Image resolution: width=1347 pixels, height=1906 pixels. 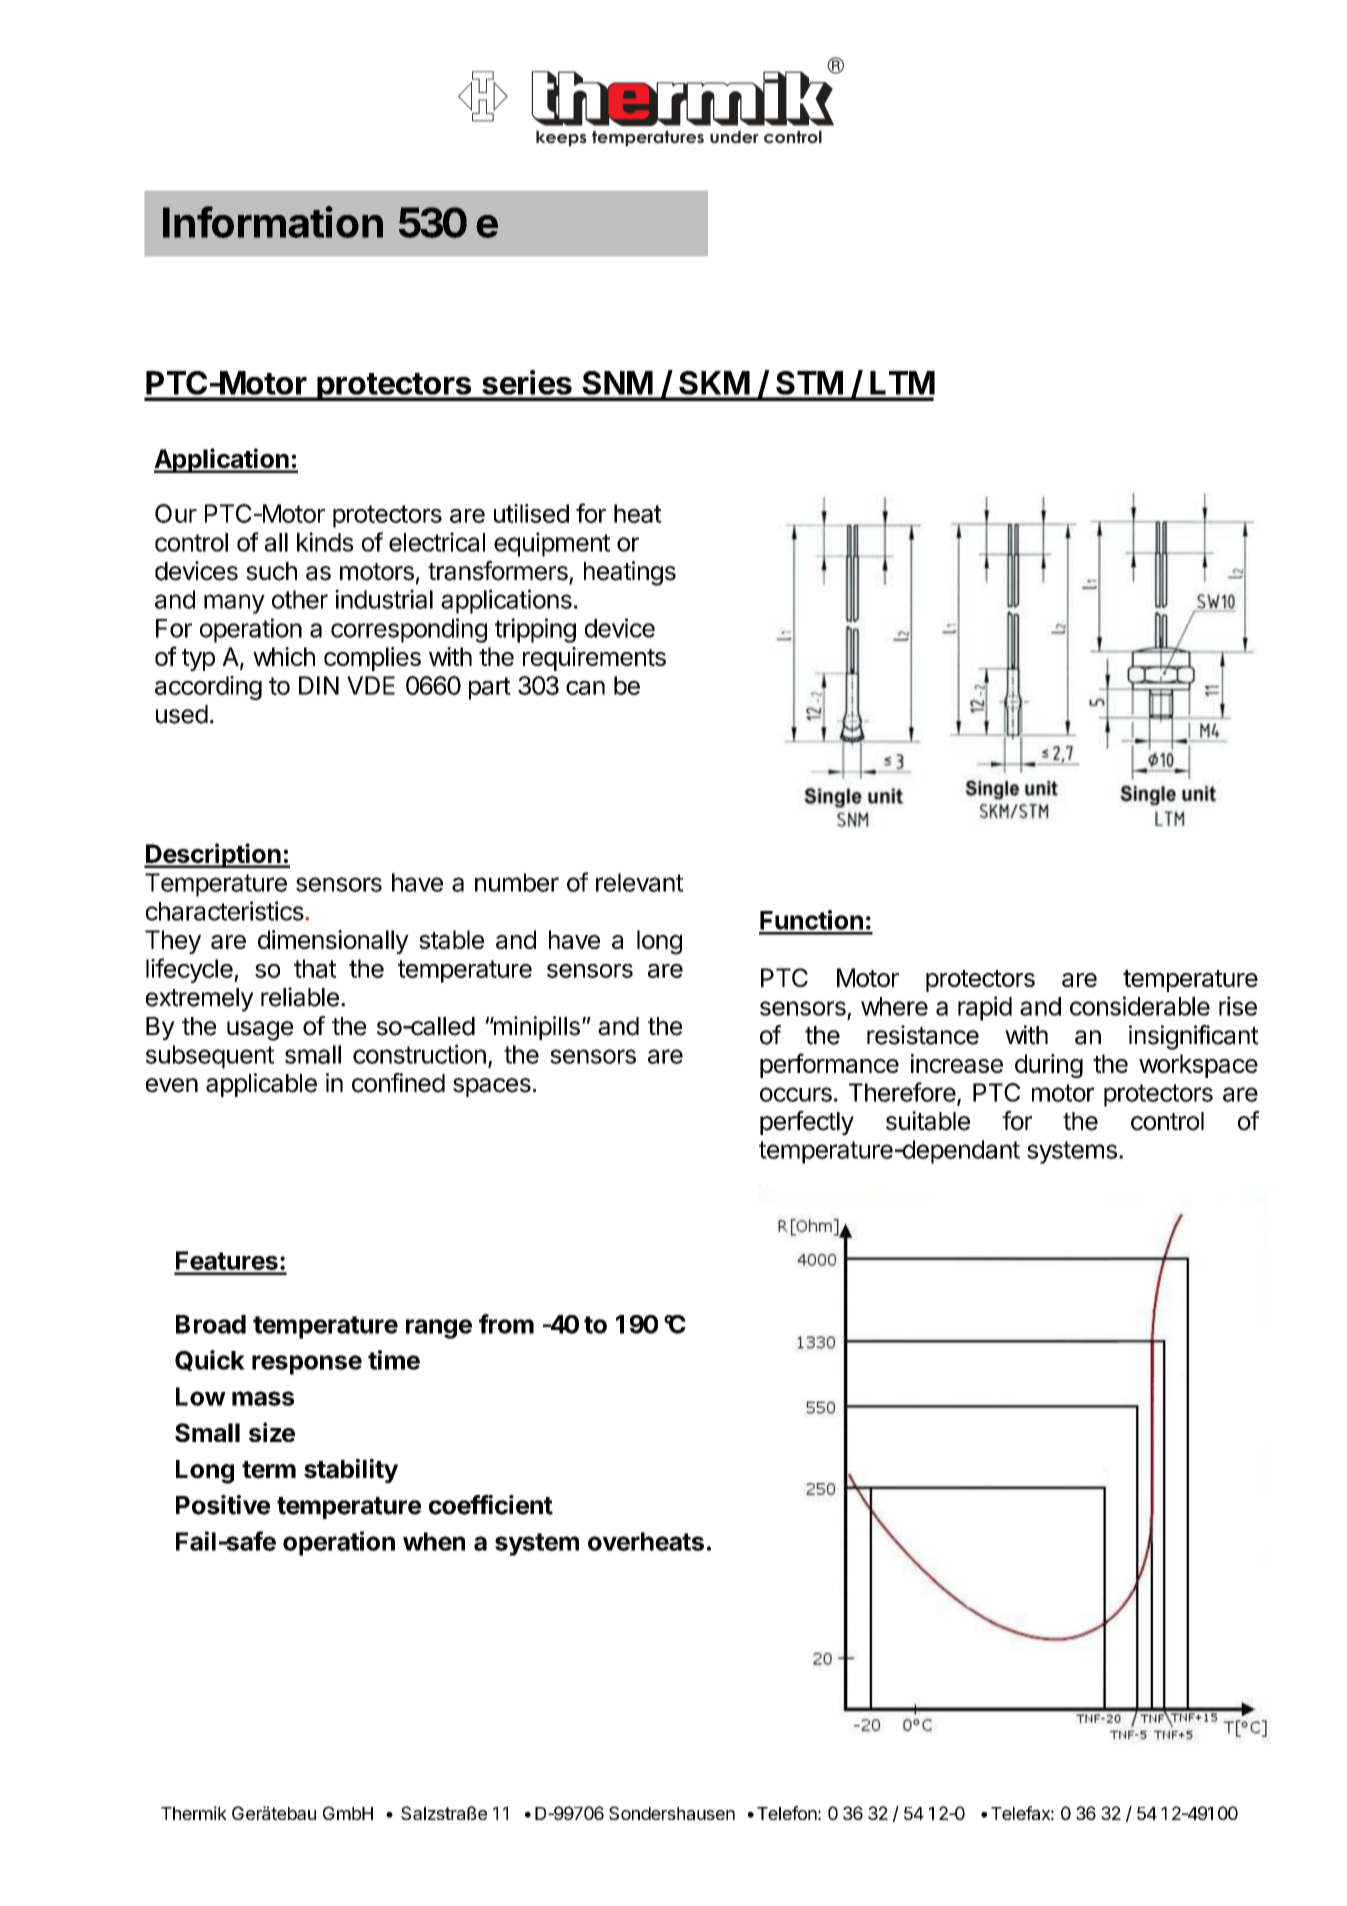 I want to click on term, so click(x=269, y=1470).
